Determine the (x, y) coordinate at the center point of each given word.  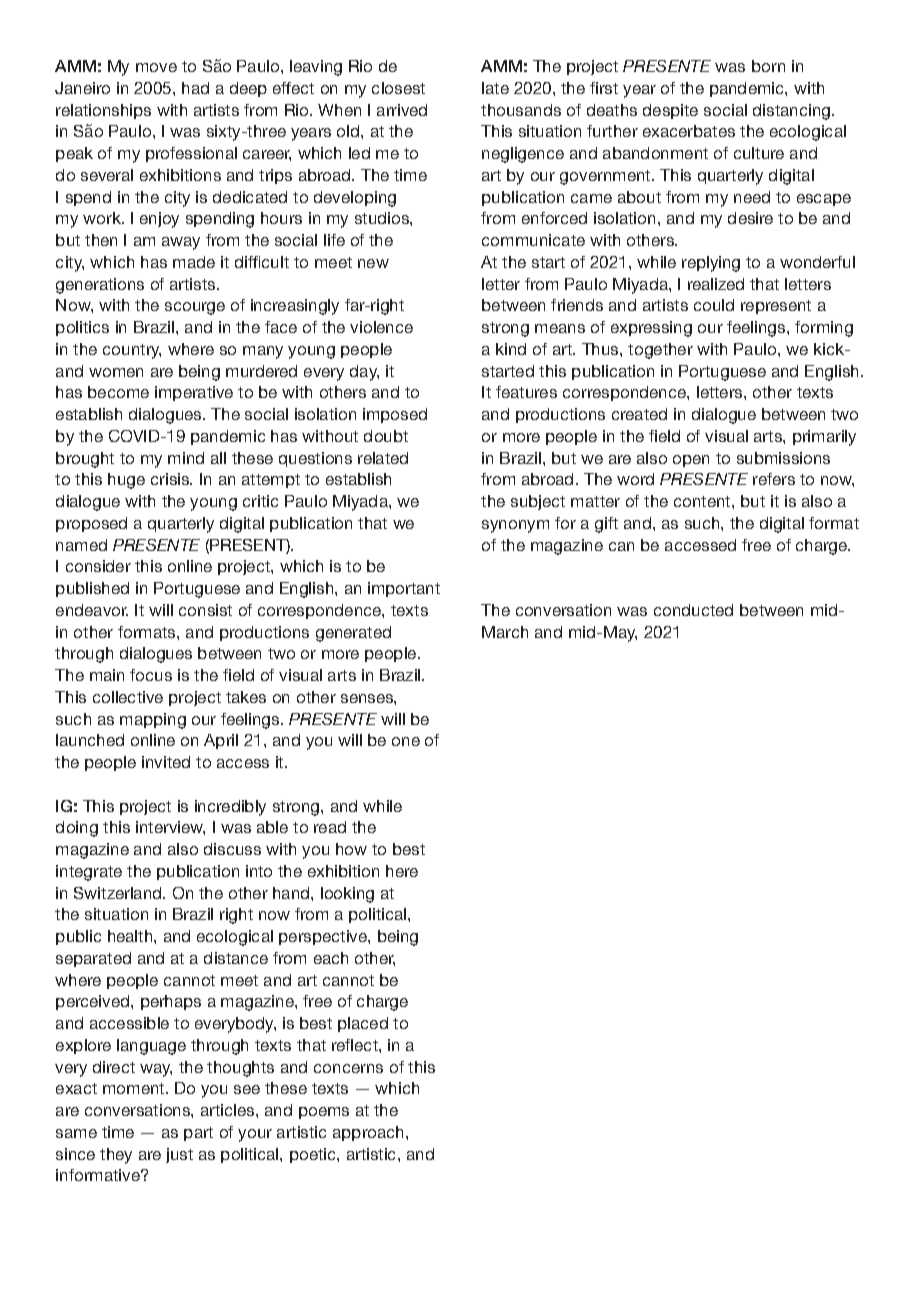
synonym (515, 526)
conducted (693, 610)
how (351, 849)
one (406, 741)
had (195, 88)
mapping (153, 721)
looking (347, 895)
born (768, 66)
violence (381, 327)
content (703, 501)
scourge (195, 308)
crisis (171, 479)
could (714, 305)
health (131, 936)
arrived (402, 110)
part (198, 1134)
